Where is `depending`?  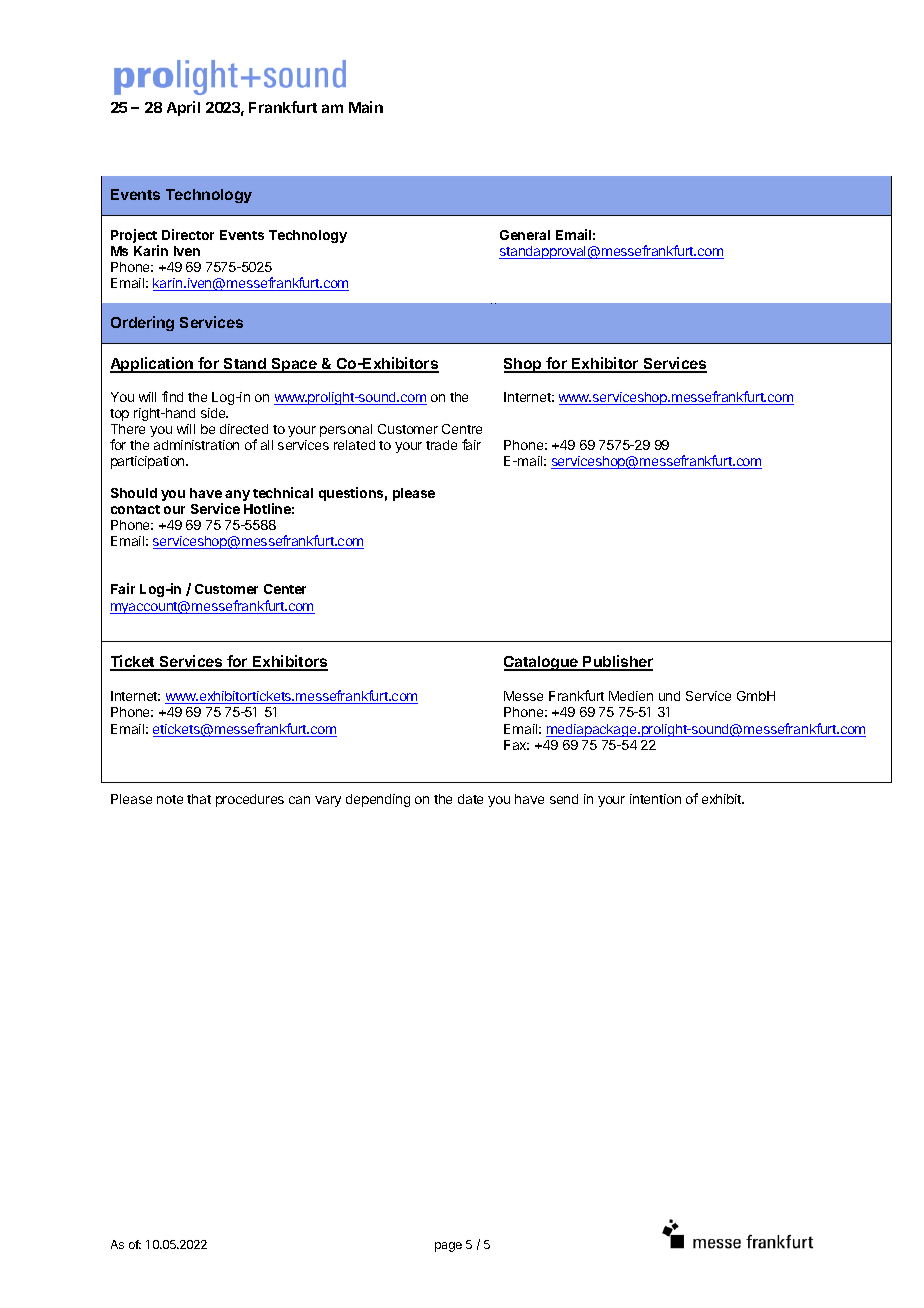 depending is located at coordinates (378, 800).
